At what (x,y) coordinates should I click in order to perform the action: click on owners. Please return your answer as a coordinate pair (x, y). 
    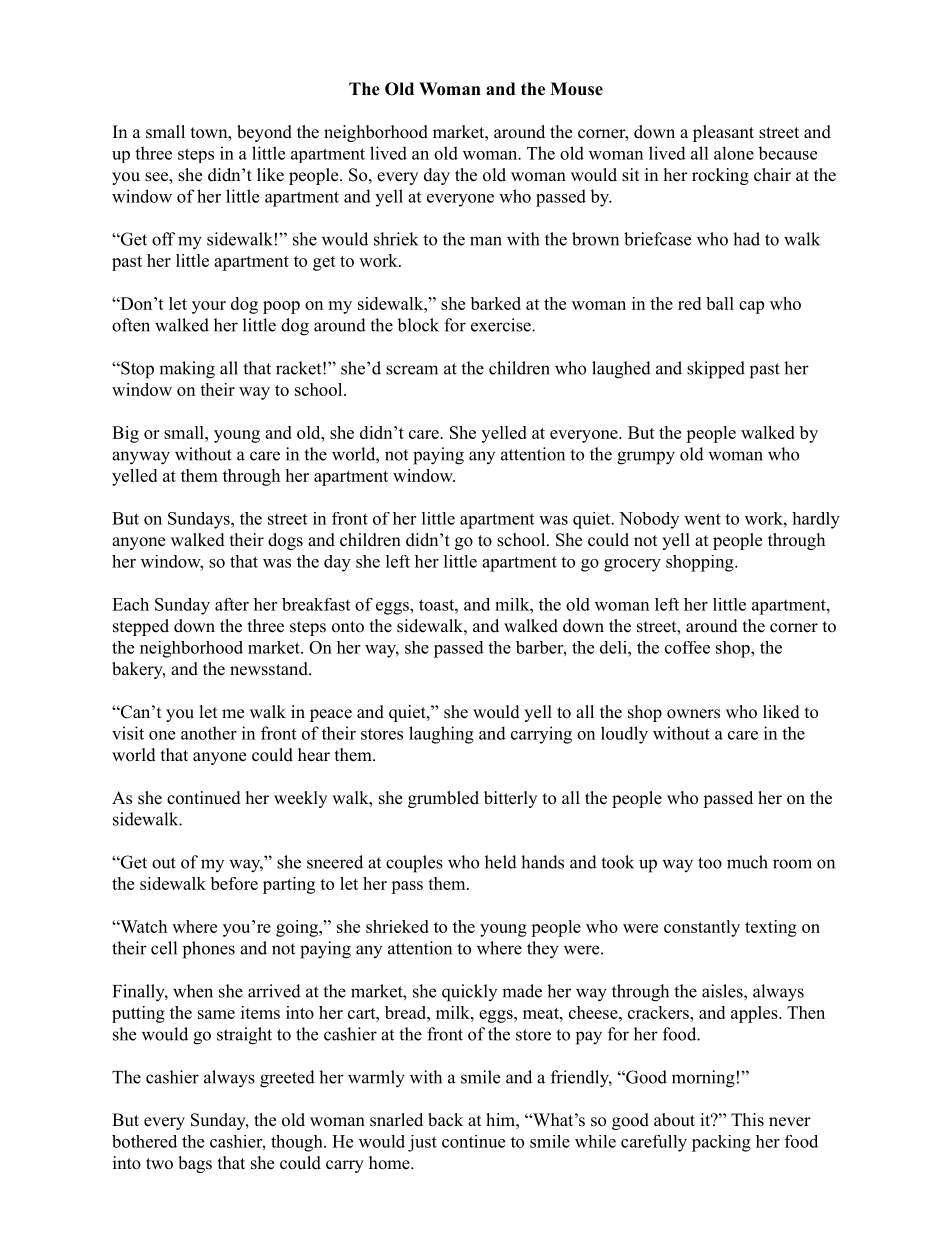
    Looking at the image, I should click on (693, 714).
